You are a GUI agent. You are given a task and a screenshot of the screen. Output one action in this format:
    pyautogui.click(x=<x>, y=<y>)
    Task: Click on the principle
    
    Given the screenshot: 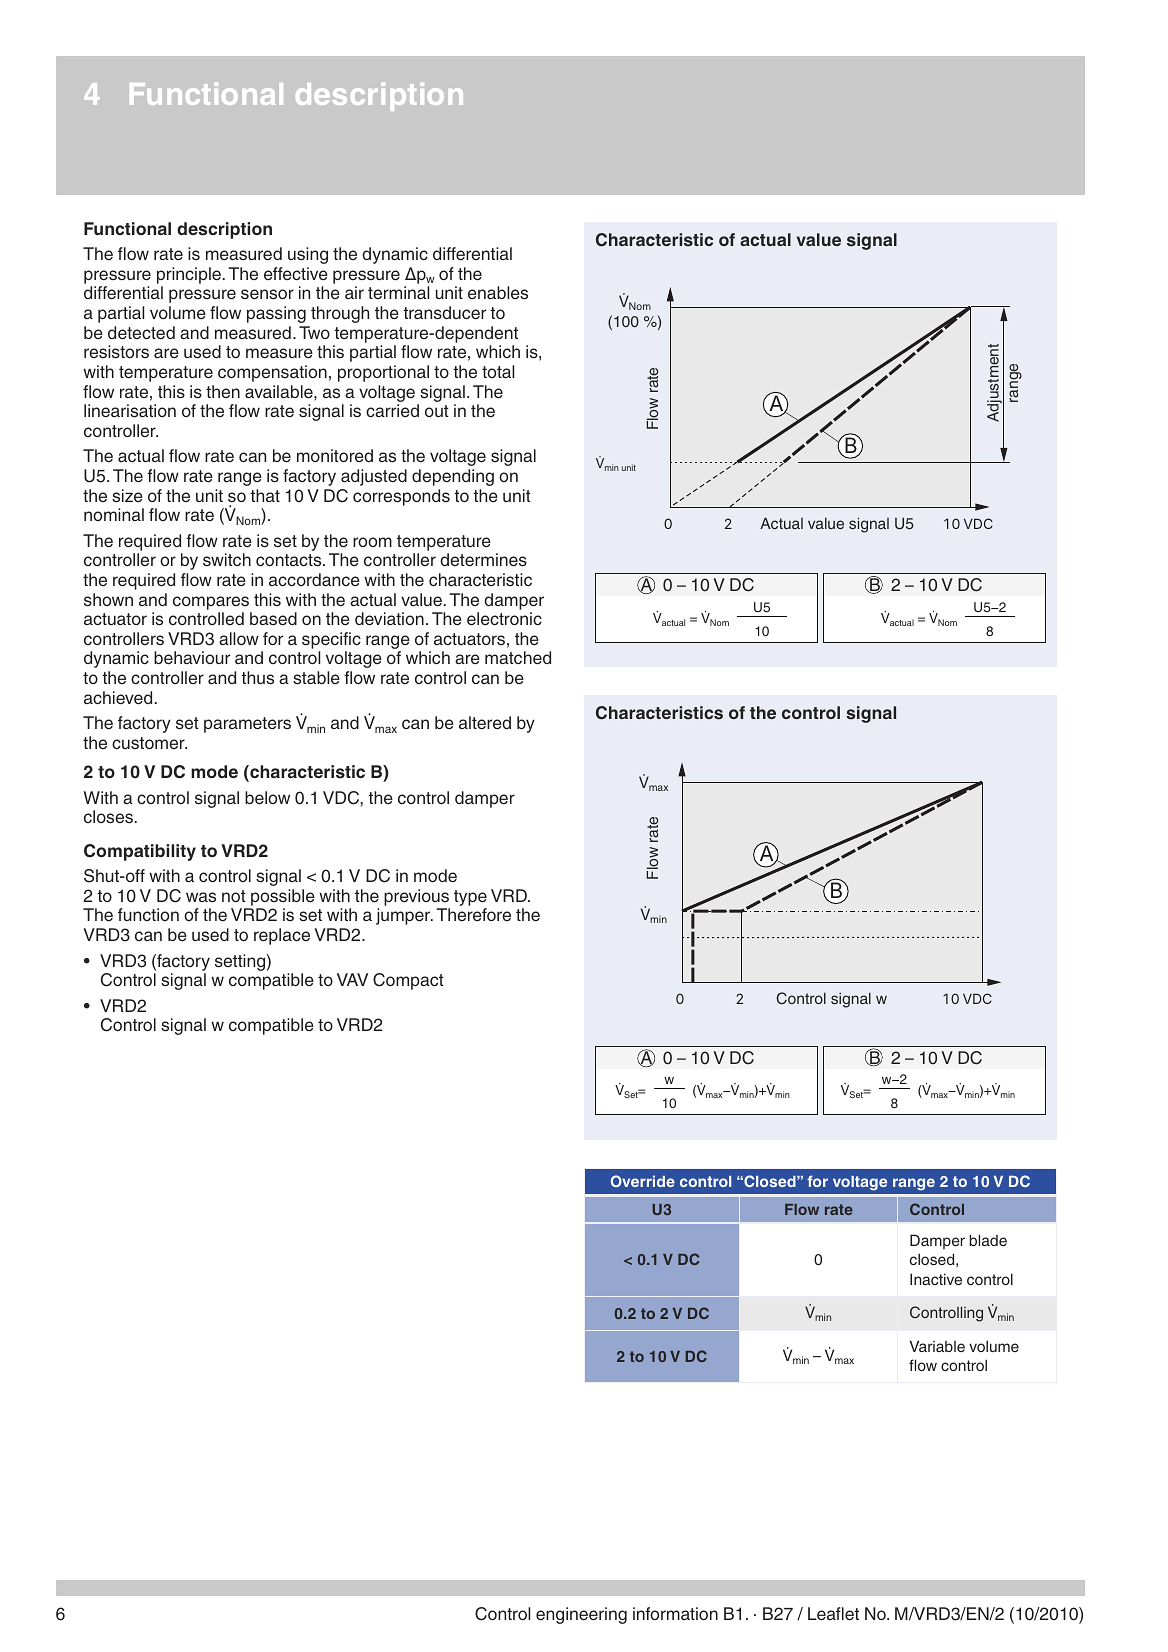 What is the action you would take?
    pyautogui.click(x=190, y=275)
